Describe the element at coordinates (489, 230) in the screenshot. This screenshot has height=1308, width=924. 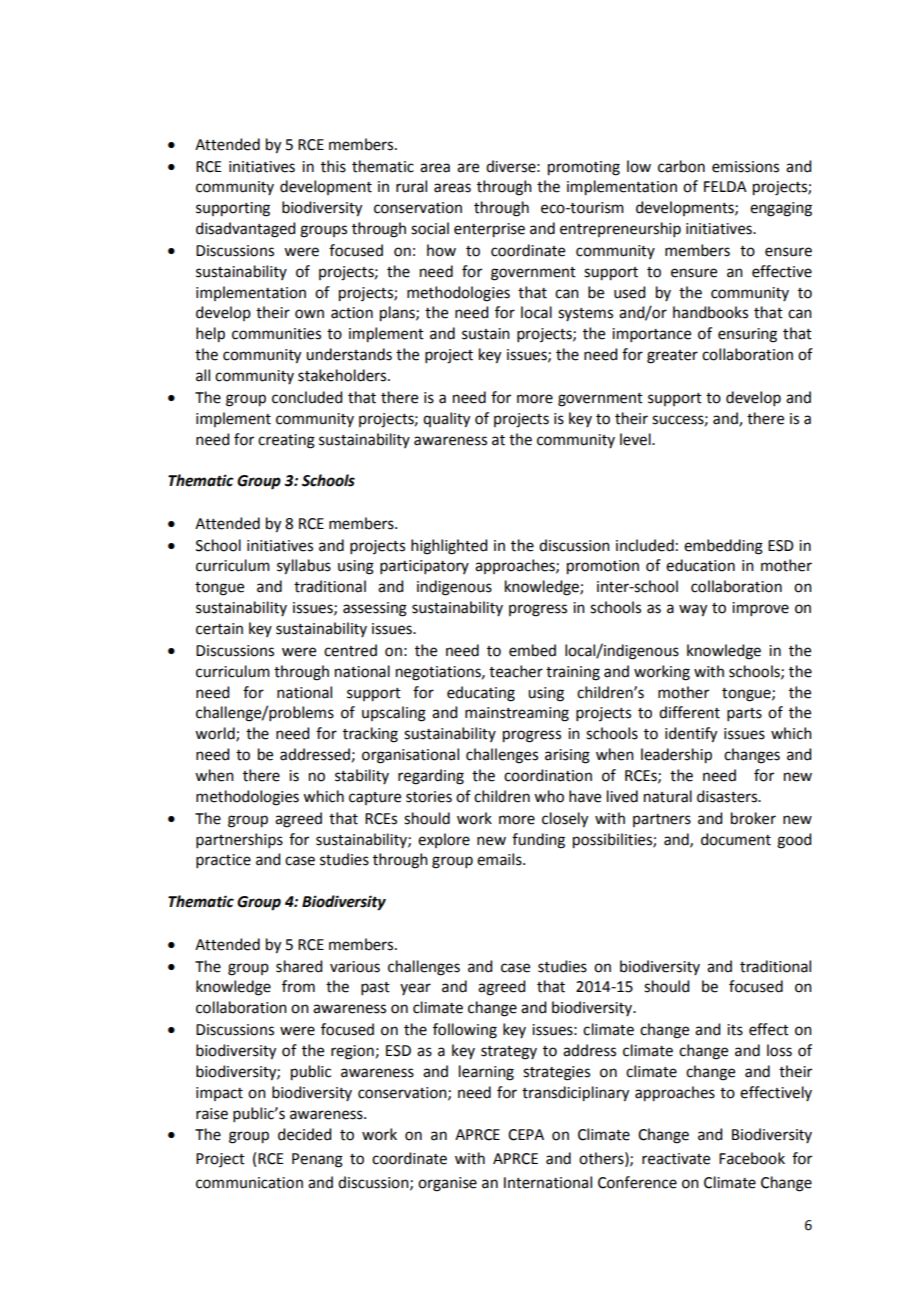
I see `enterprise` at that location.
